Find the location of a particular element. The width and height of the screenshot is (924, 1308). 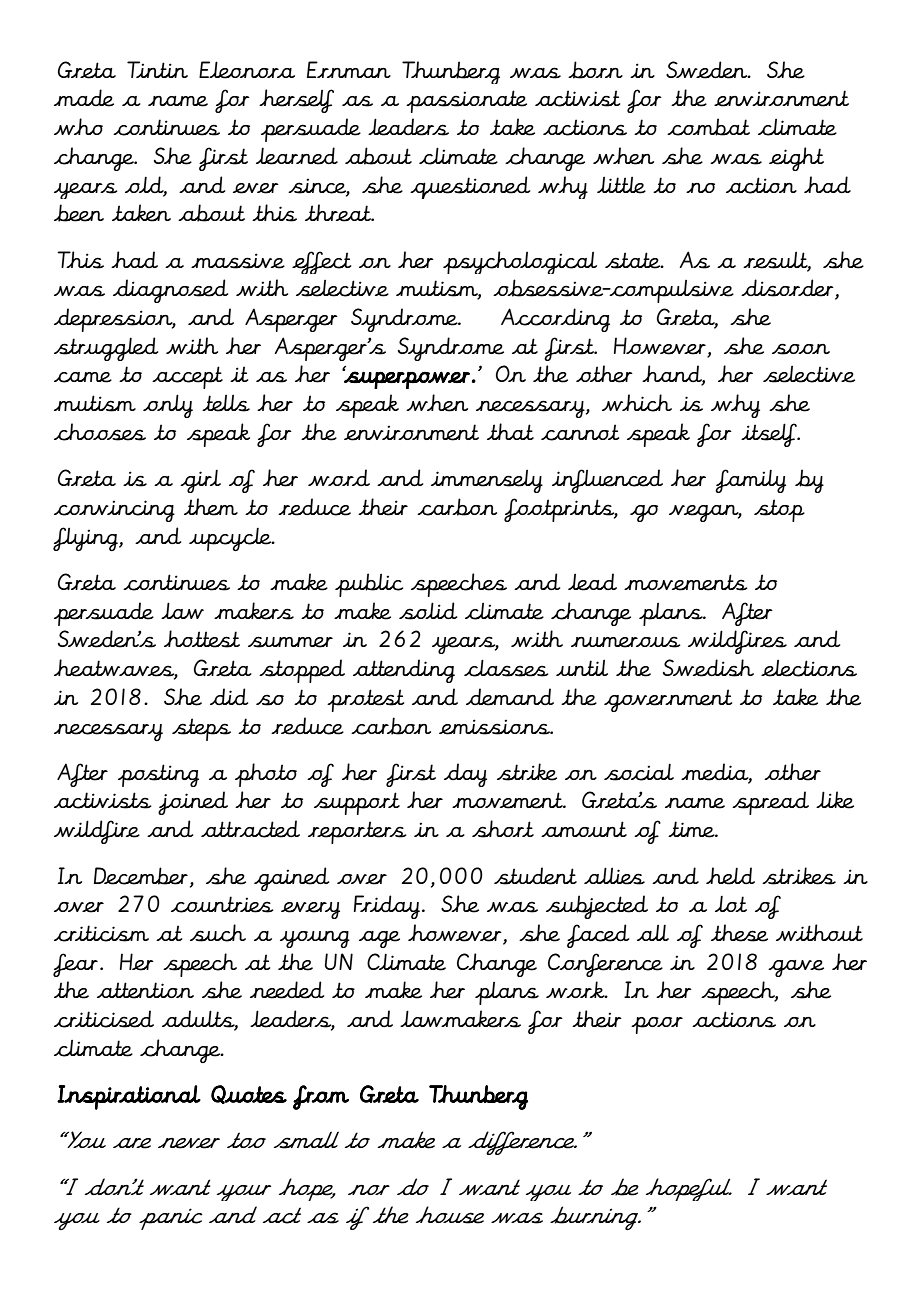

poor is located at coordinates (657, 1025).
